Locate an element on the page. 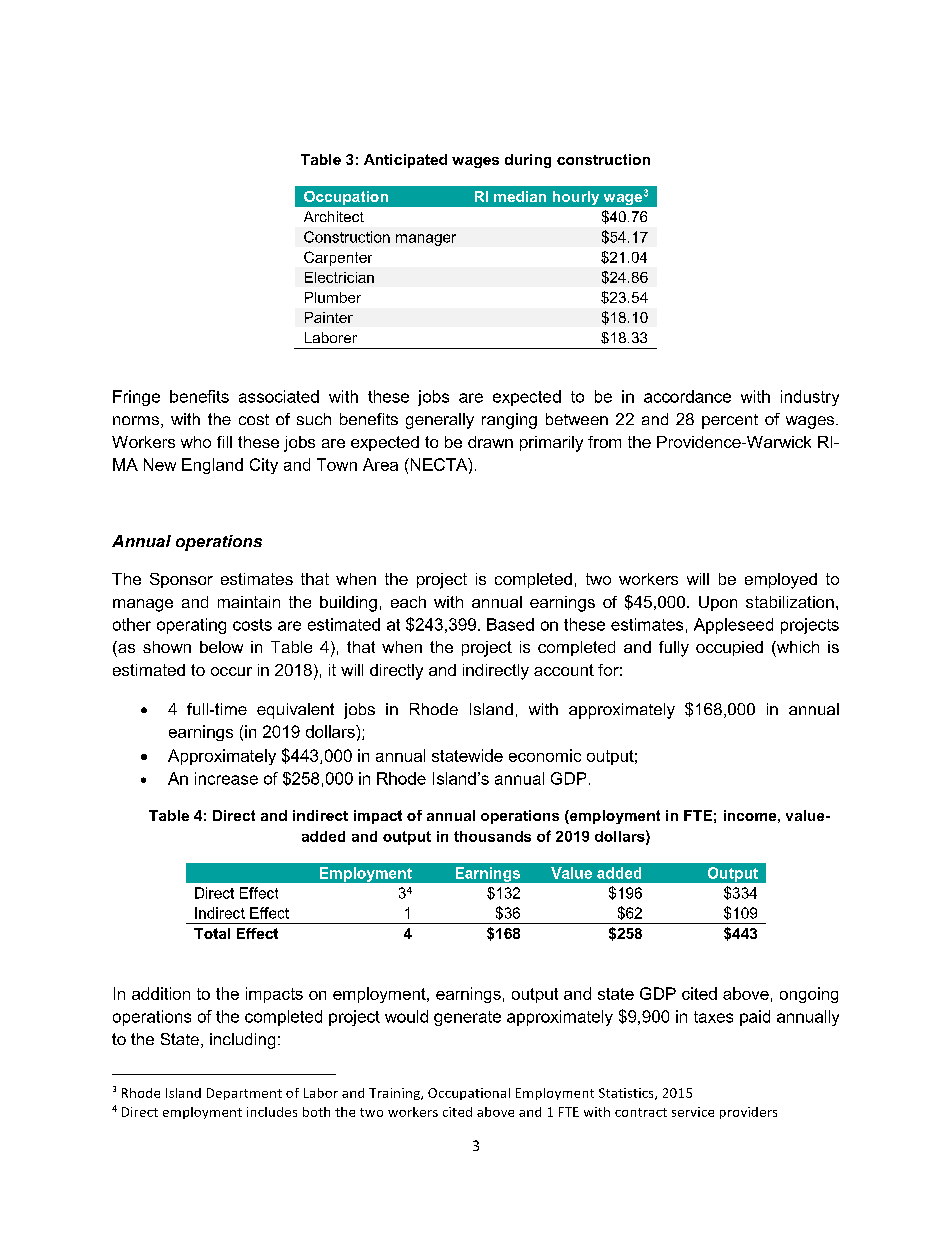  percent is located at coordinates (730, 421).
